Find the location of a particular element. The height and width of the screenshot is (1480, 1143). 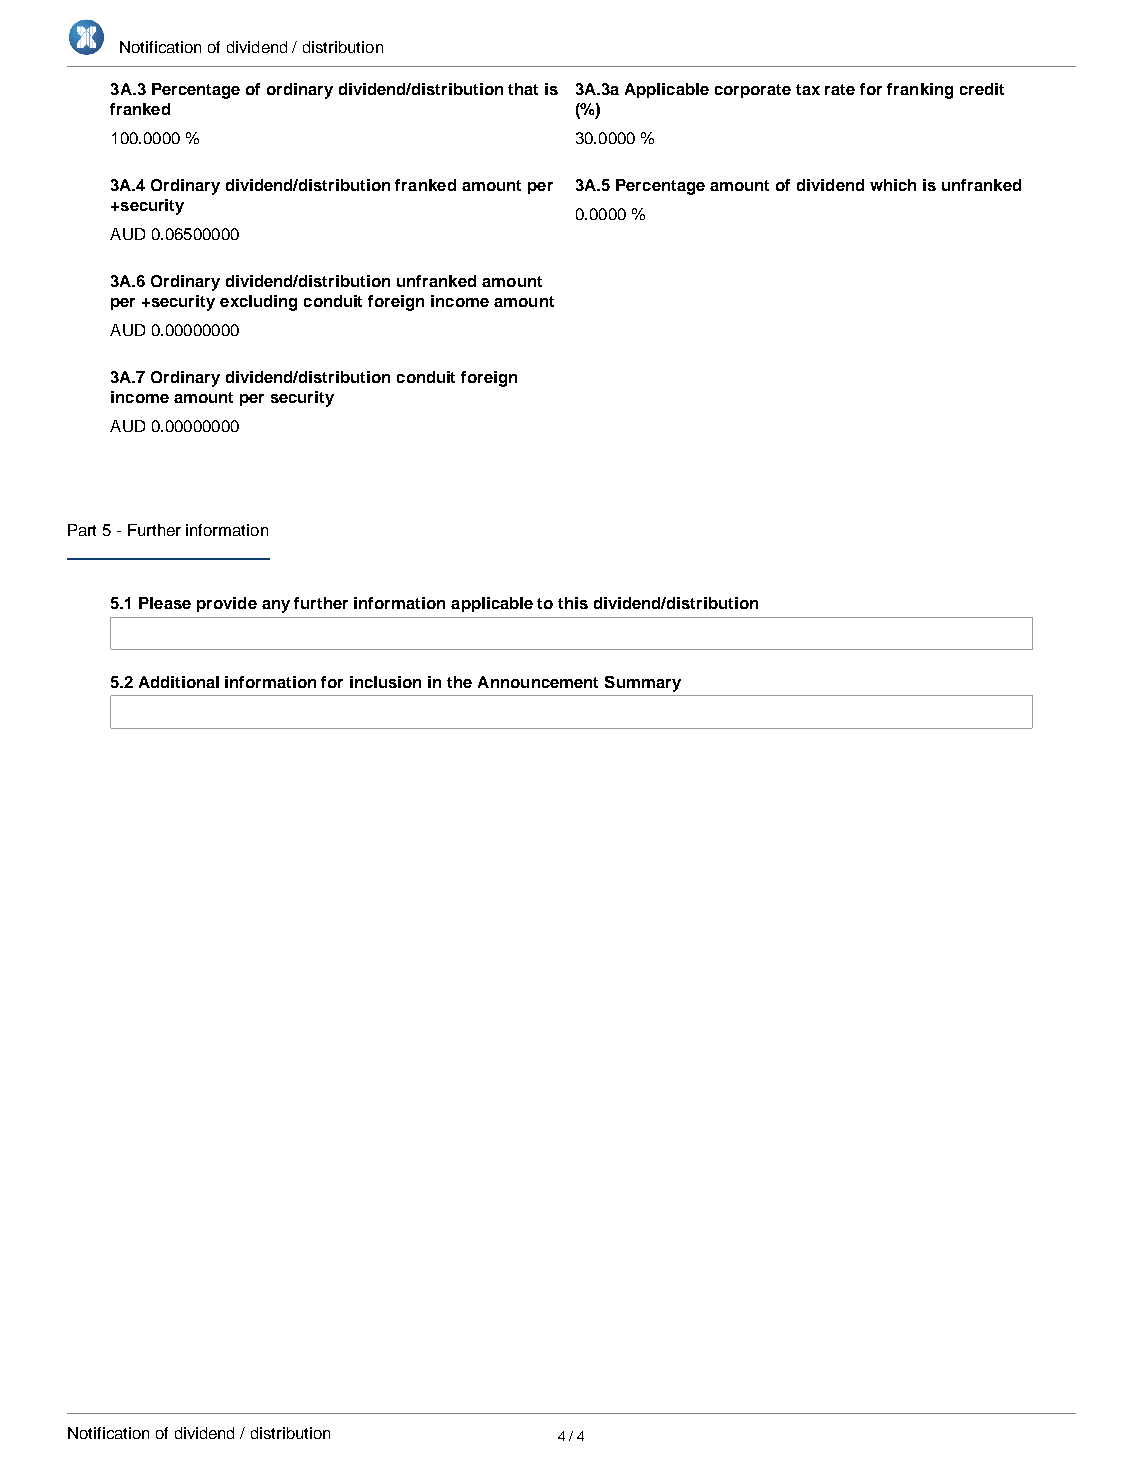

that is located at coordinates (523, 89).
